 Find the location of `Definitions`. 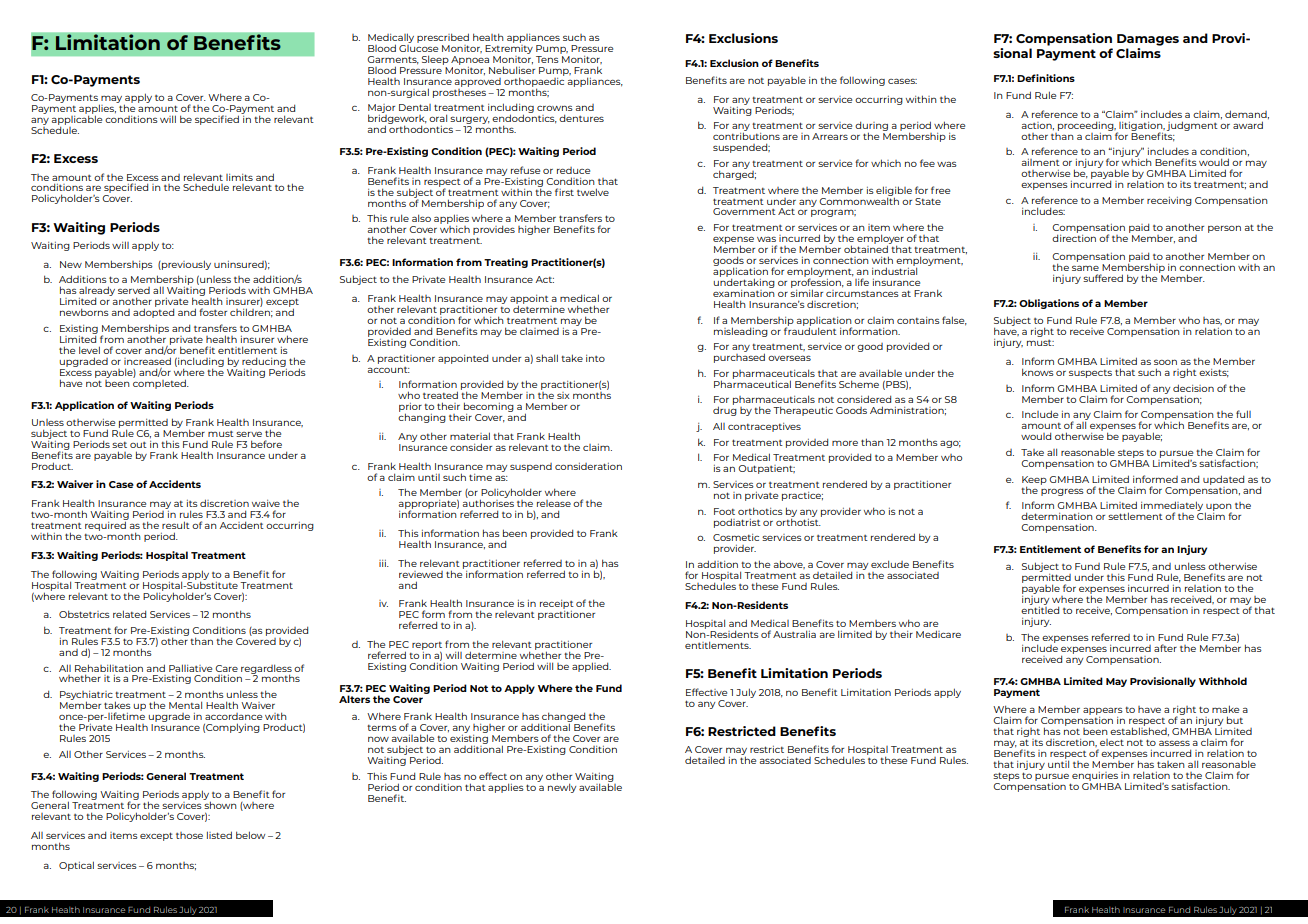

Definitions is located at coordinates (1046, 78).
